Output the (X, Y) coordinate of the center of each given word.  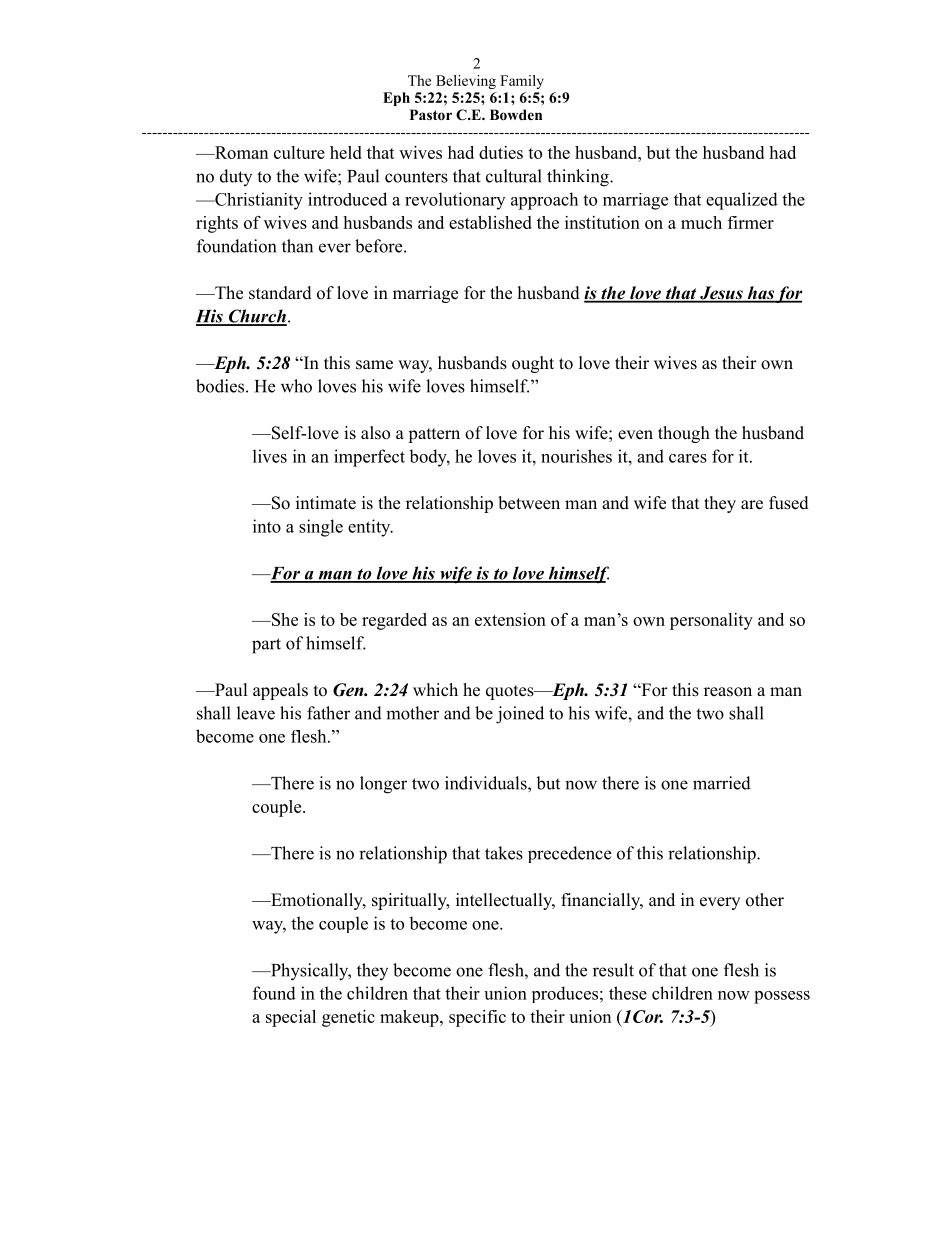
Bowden (516, 115)
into (267, 526)
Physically (310, 972)
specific (477, 1018)
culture (299, 152)
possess (782, 997)
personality (711, 621)
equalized (742, 201)
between (529, 503)
